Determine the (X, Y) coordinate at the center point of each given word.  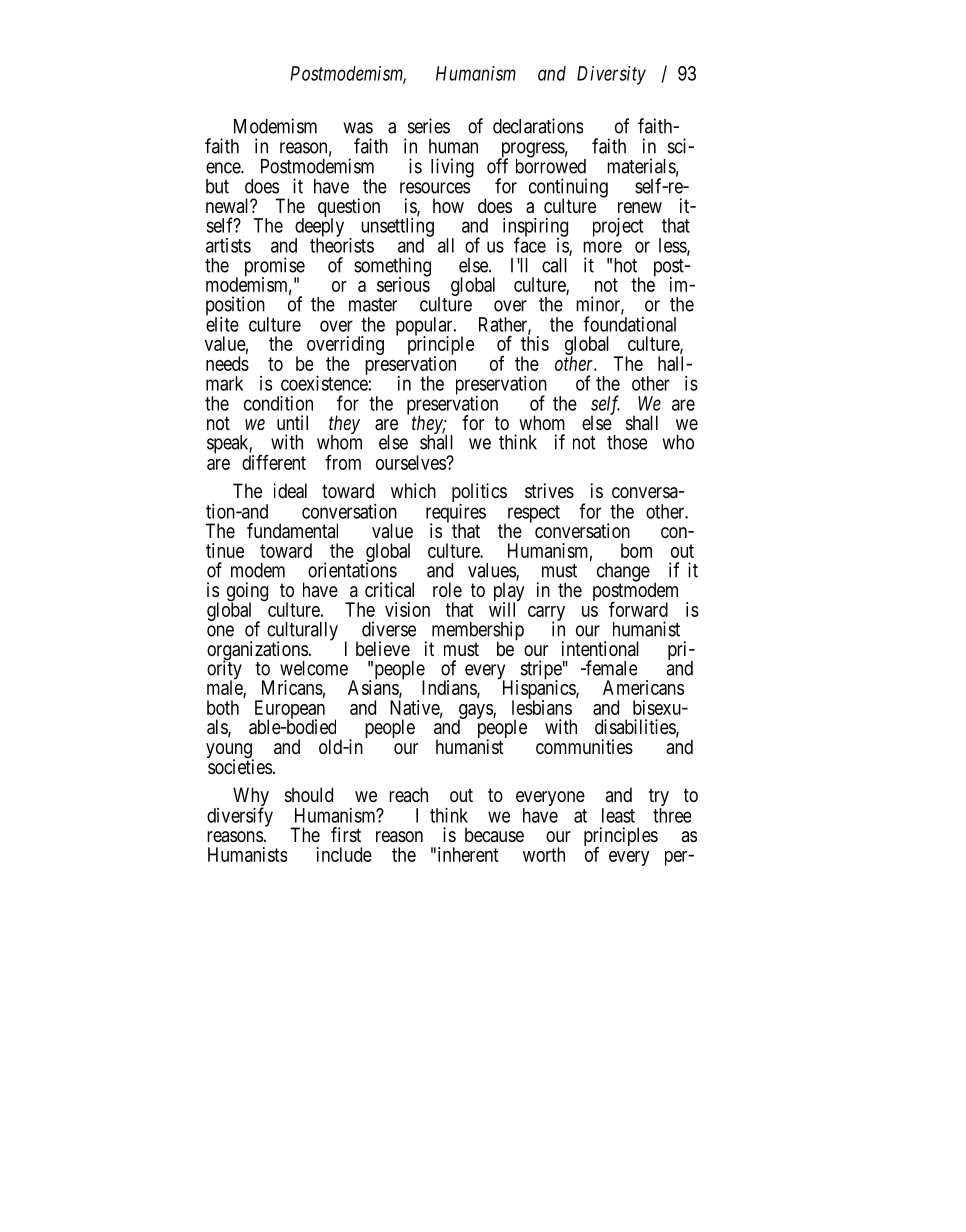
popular (425, 327)
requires (456, 514)
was (358, 128)
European (290, 711)
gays (476, 713)
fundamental (292, 531)
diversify (240, 817)
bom (636, 550)
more (602, 247)
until (292, 422)
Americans (643, 687)
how (448, 205)
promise (275, 268)
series (429, 126)
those (627, 442)
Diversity (611, 75)
